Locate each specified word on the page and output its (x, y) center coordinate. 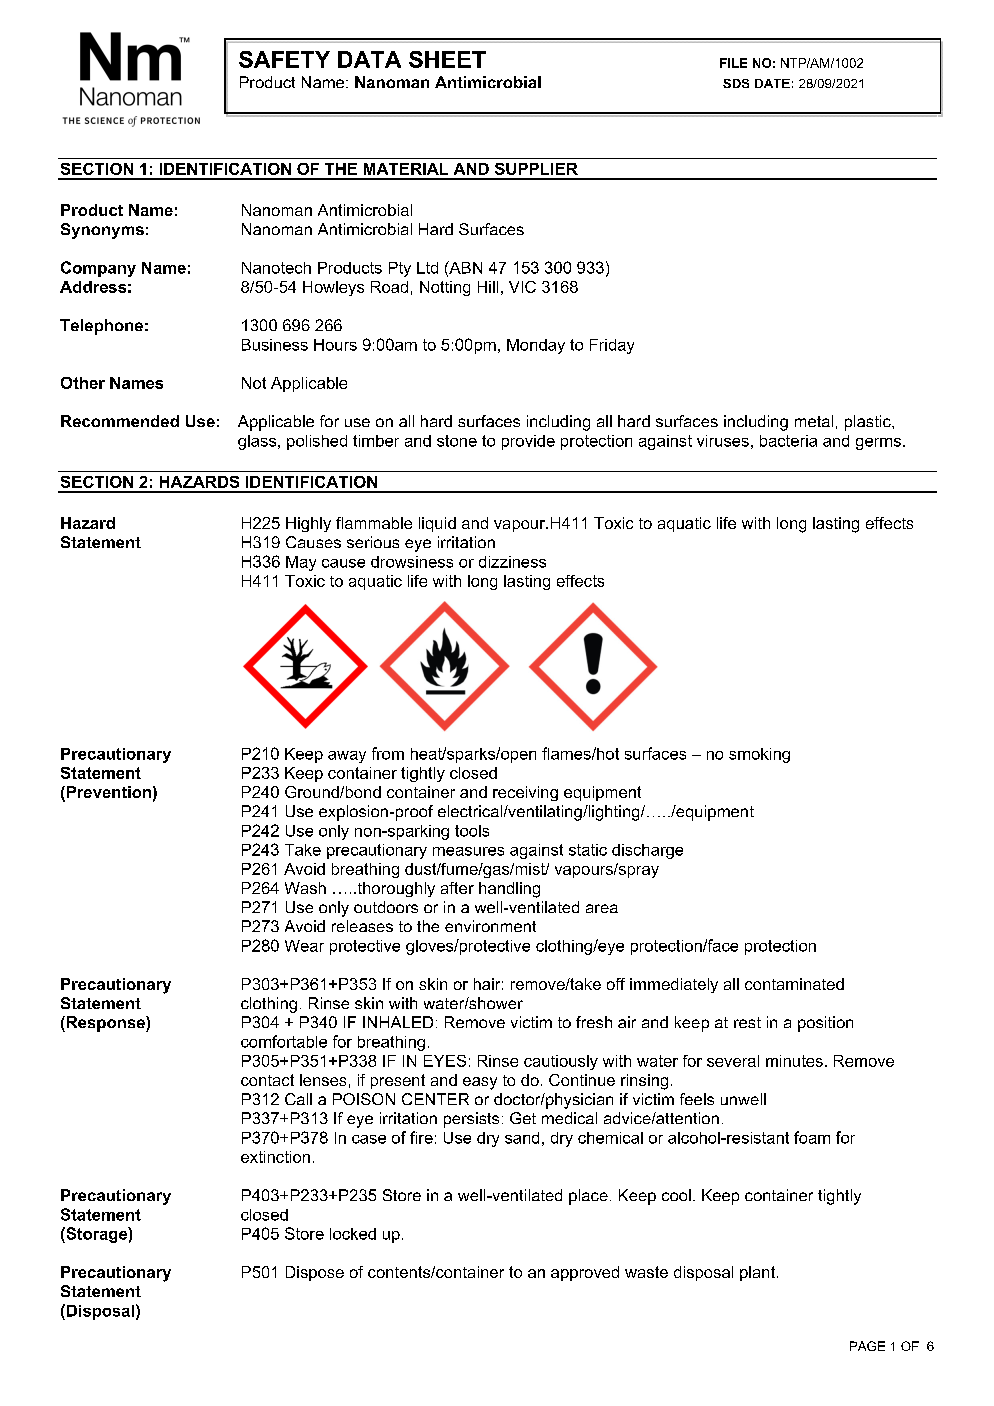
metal (814, 421)
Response (105, 1024)
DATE (772, 83)
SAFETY (284, 59)
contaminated (794, 984)
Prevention (107, 793)
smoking (759, 755)
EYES (445, 1061)
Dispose (315, 1273)
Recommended (120, 421)
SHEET (447, 59)
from (388, 753)
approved (585, 1273)
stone (457, 441)
